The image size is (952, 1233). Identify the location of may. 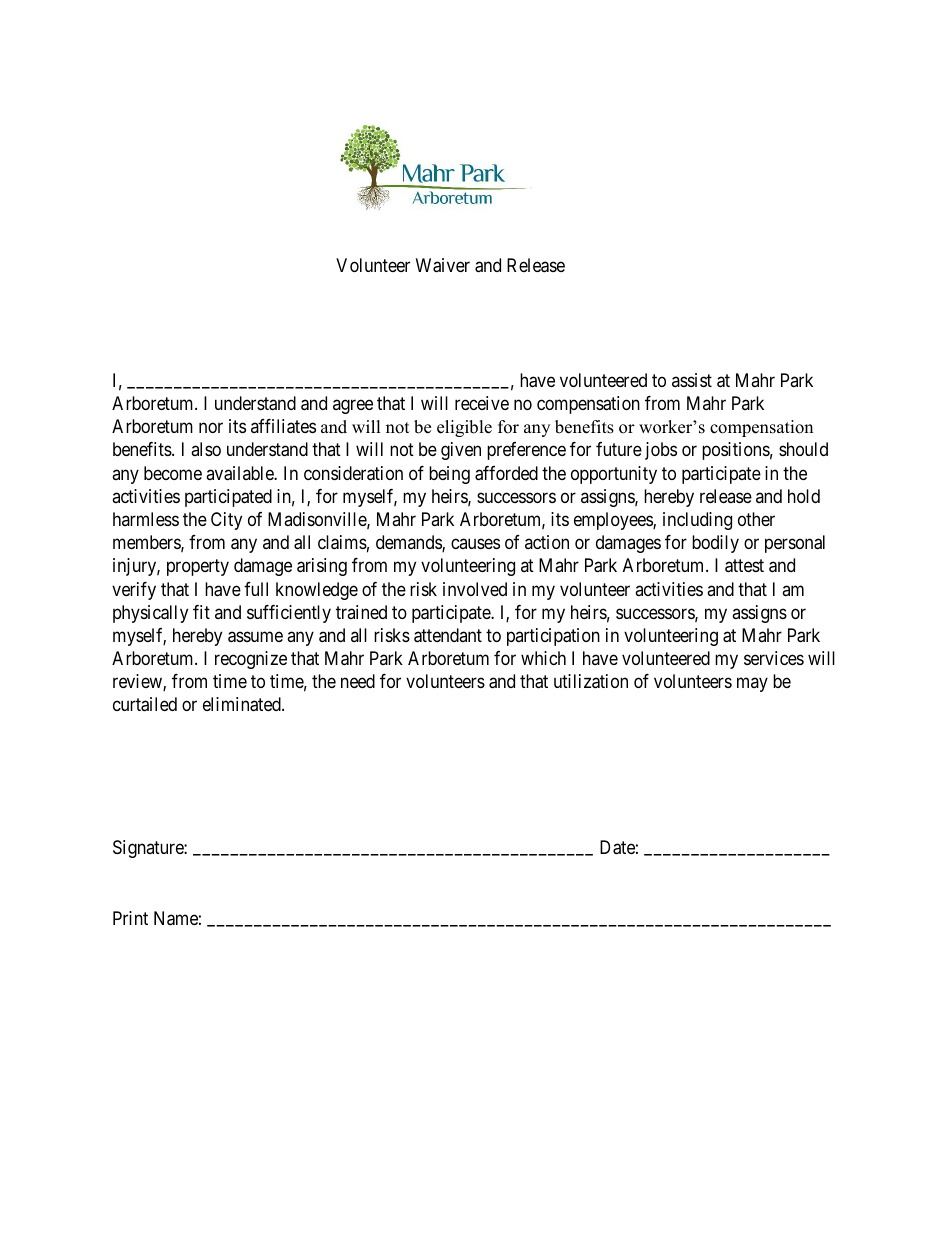
(752, 685).
